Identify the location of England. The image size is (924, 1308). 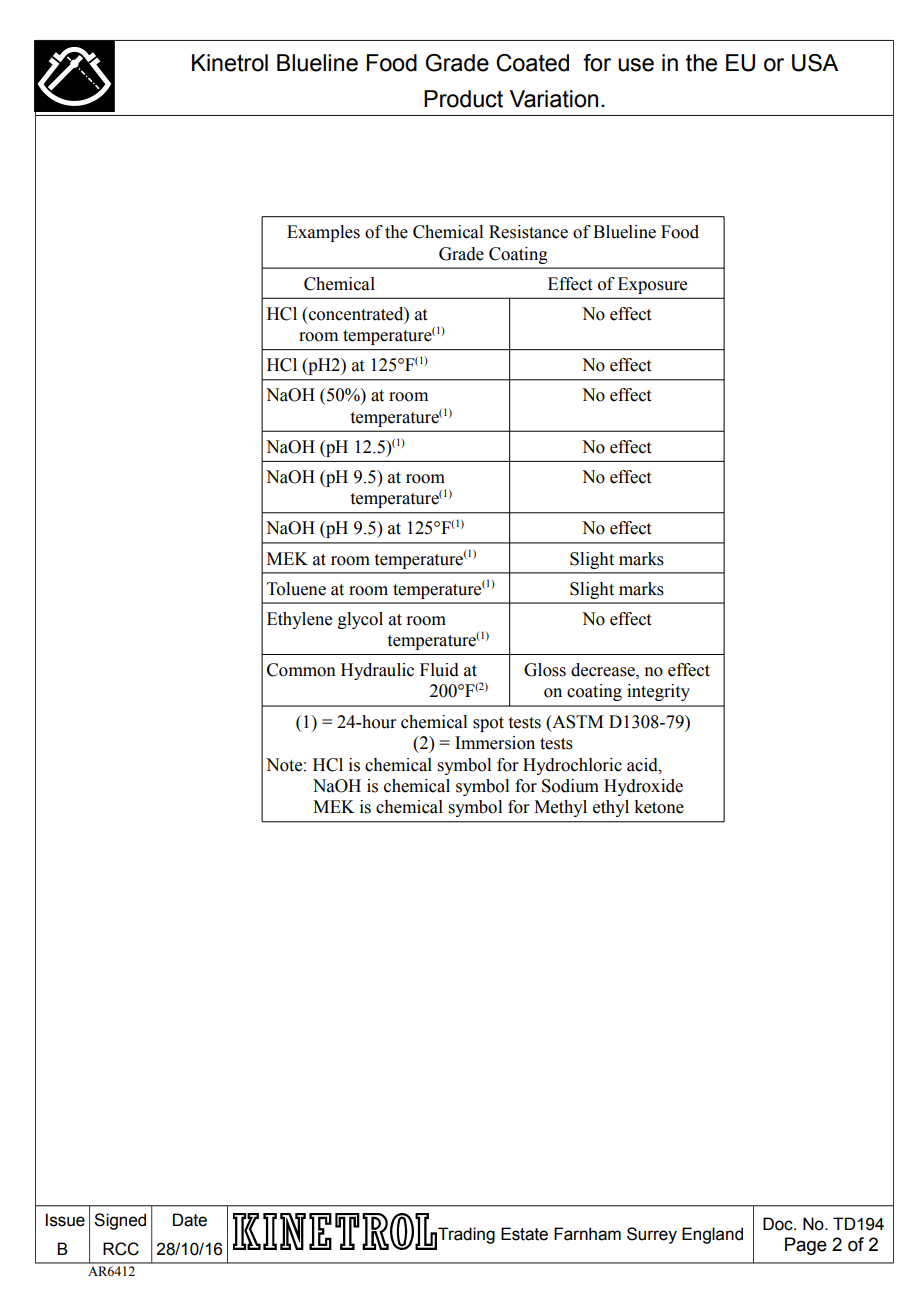
(712, 1235).
